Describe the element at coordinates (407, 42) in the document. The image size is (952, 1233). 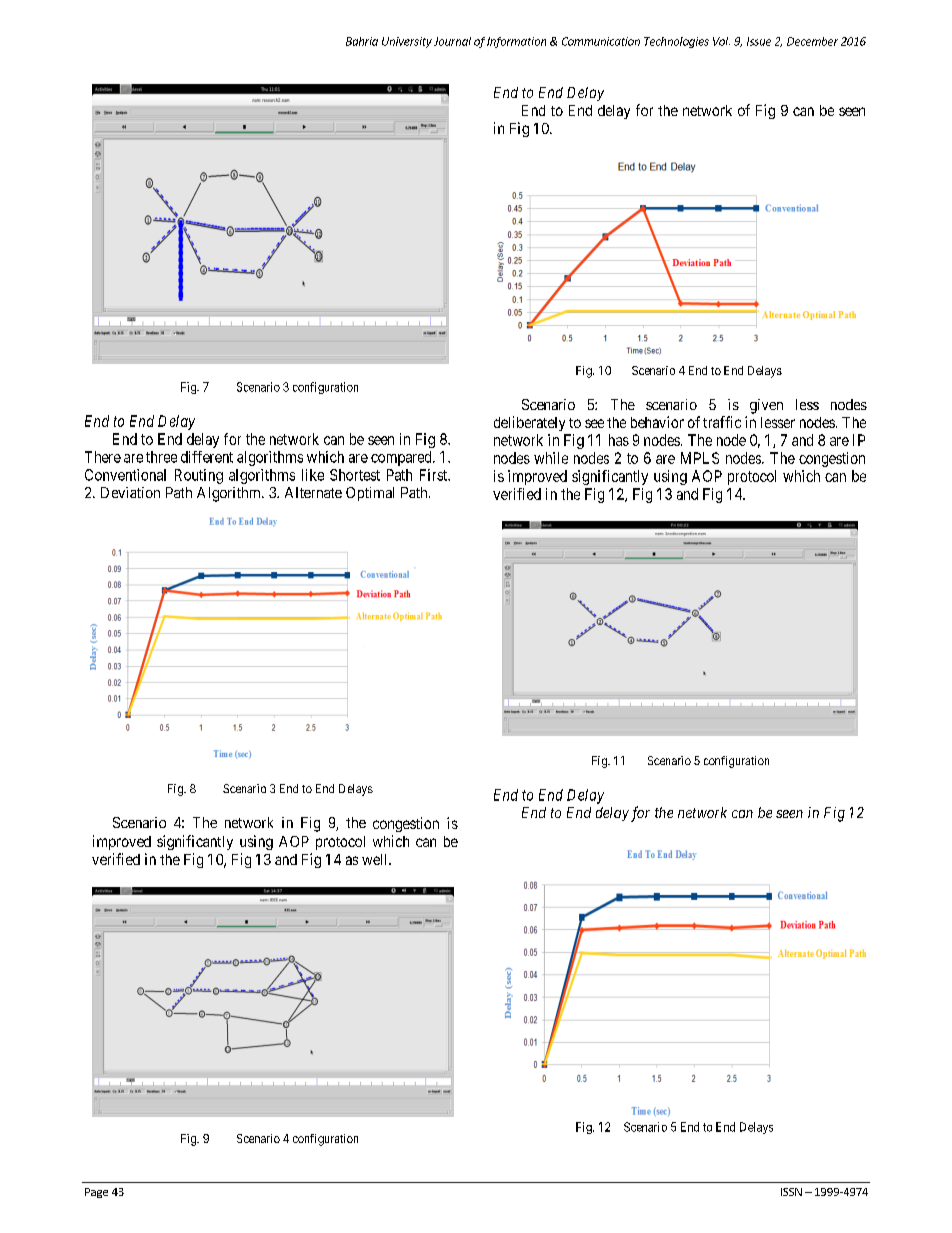
I see `University` at that location.
